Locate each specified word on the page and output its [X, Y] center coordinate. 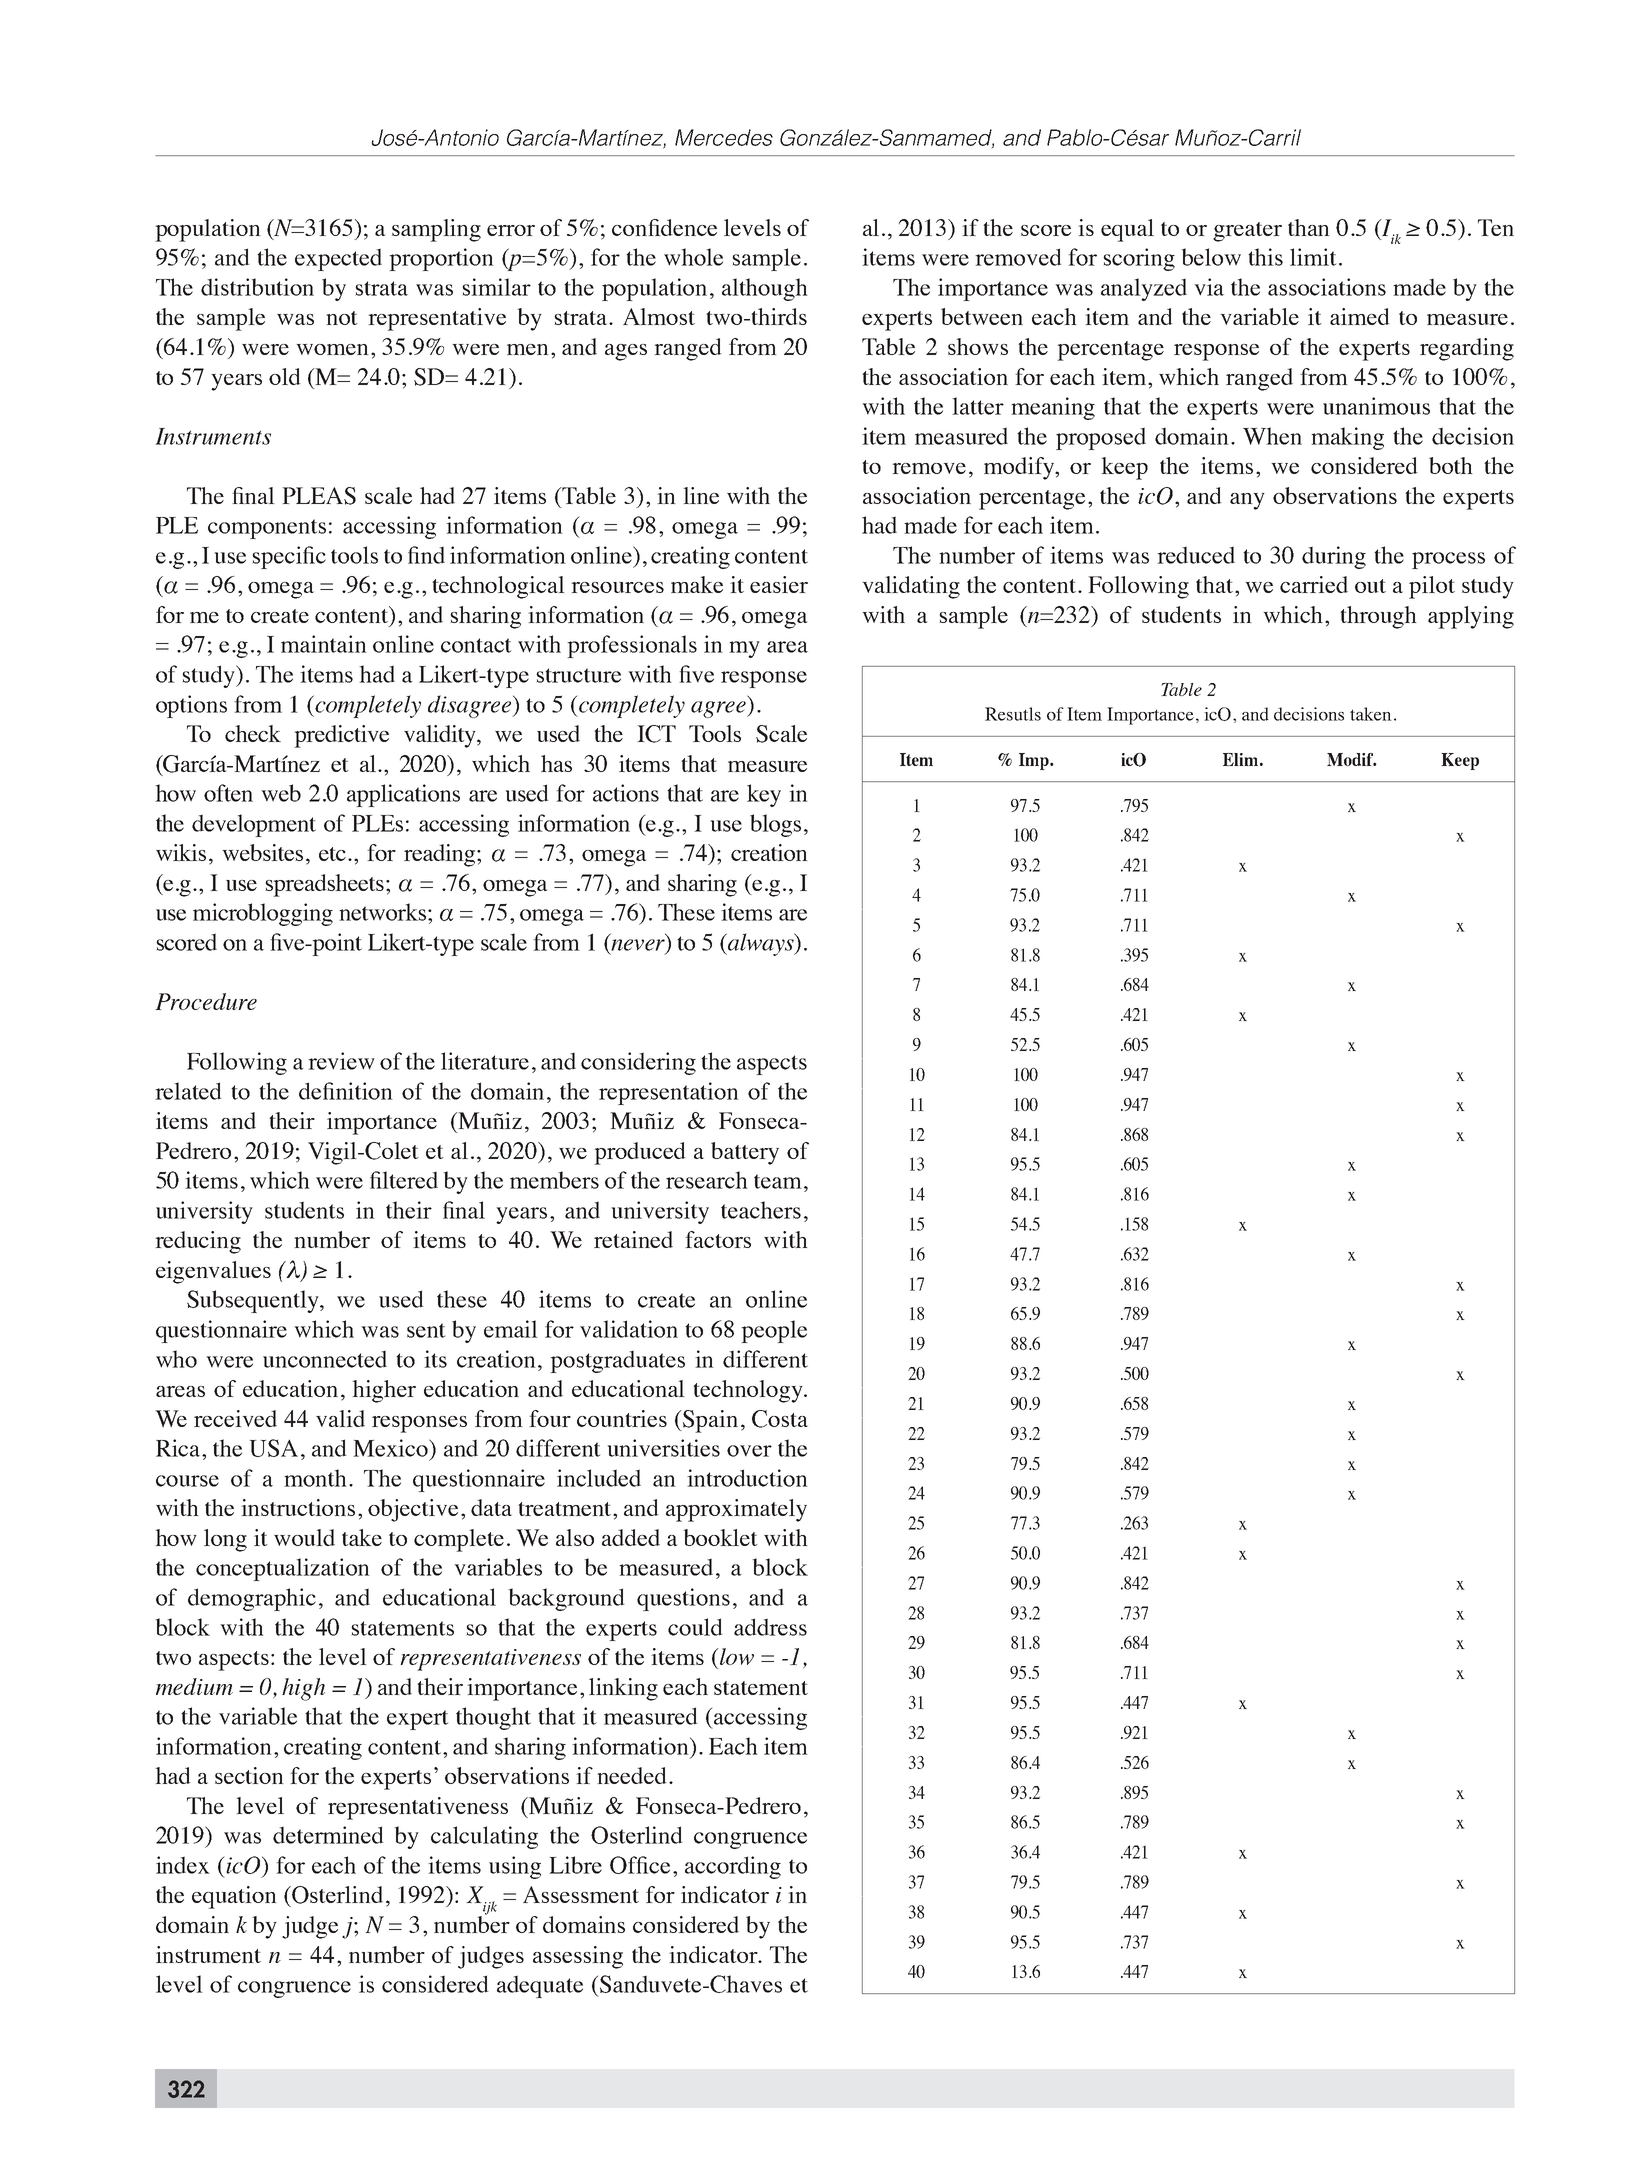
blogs [775, 825]
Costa [780, 1419]
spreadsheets [324, 885]
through [1378, 617]
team [778, 1181]
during [1334, 557]
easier [779, 584]
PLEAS [319, 496]
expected [338, 259]
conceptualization [283, 1569]
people [774, 1331]
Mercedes [724, 137]
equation [234, 1897]
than [1309, 227]
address [770, 1627]
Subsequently [254, 1301]
